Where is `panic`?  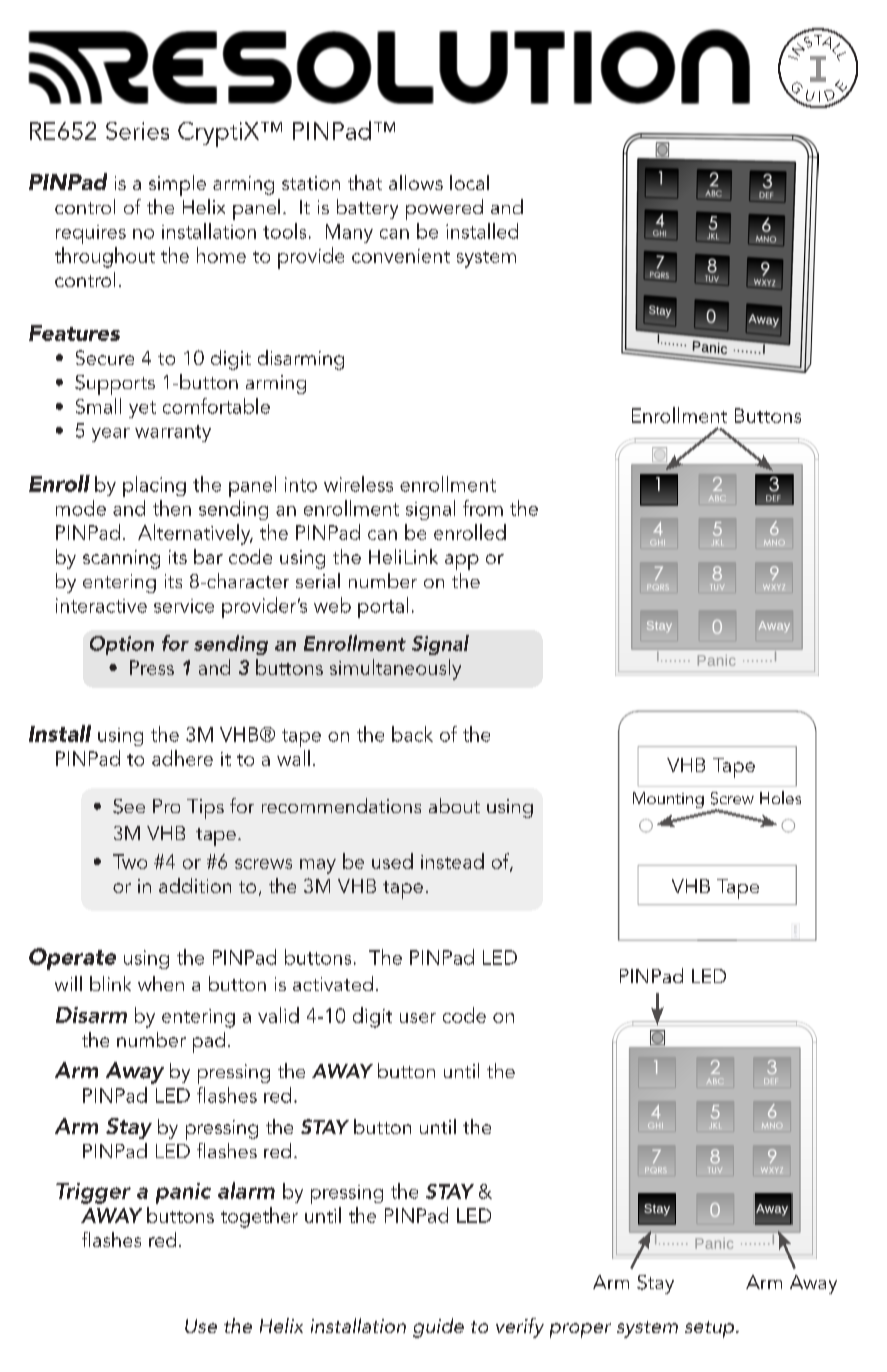 panic is located at coordinates (183, 1193).
